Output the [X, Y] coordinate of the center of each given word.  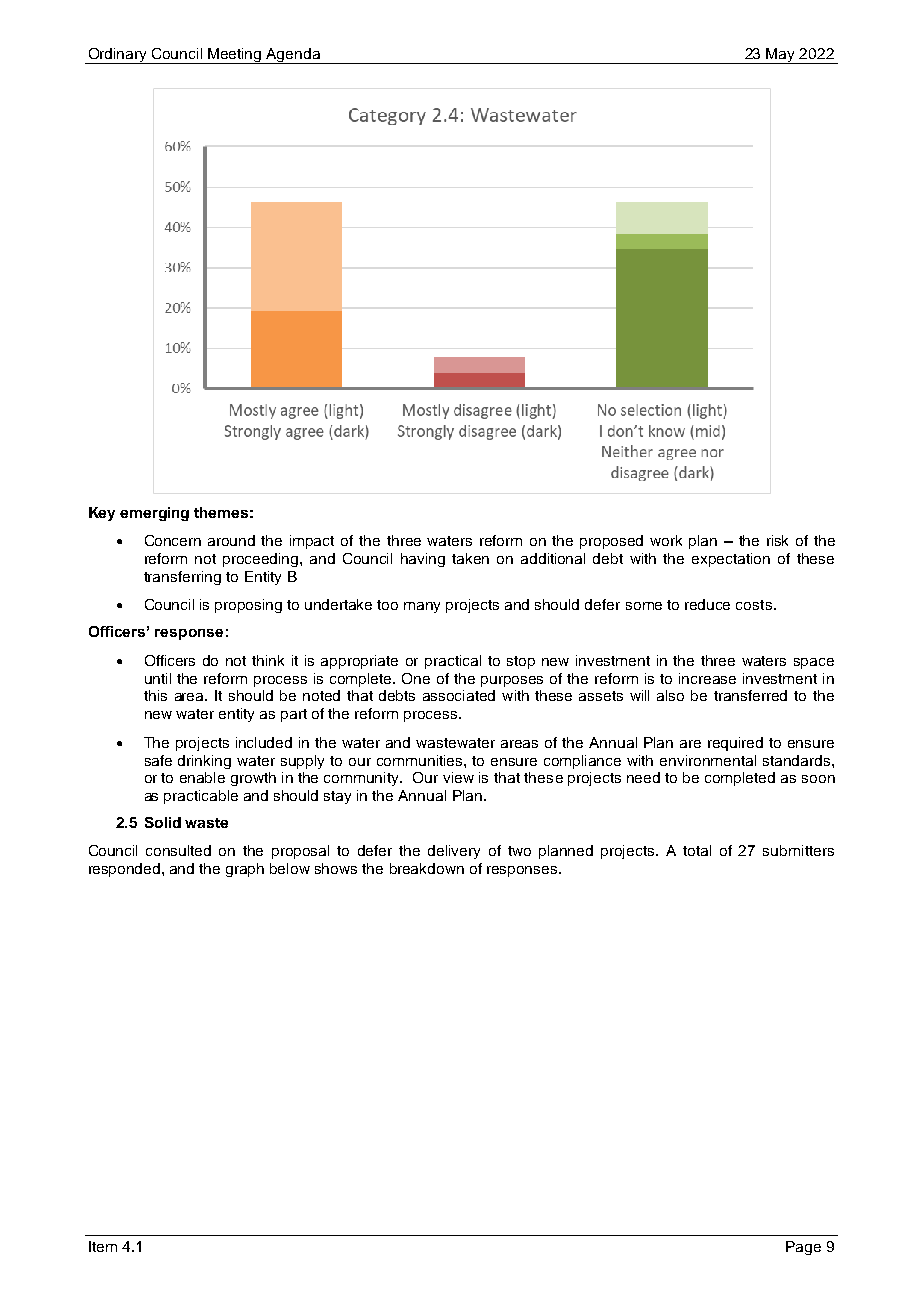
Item [103, 1246]
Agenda [294, 56]
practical [453, 662]
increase [707, 678]
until [158, 678]
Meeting [235, 56]
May [781, 56]
